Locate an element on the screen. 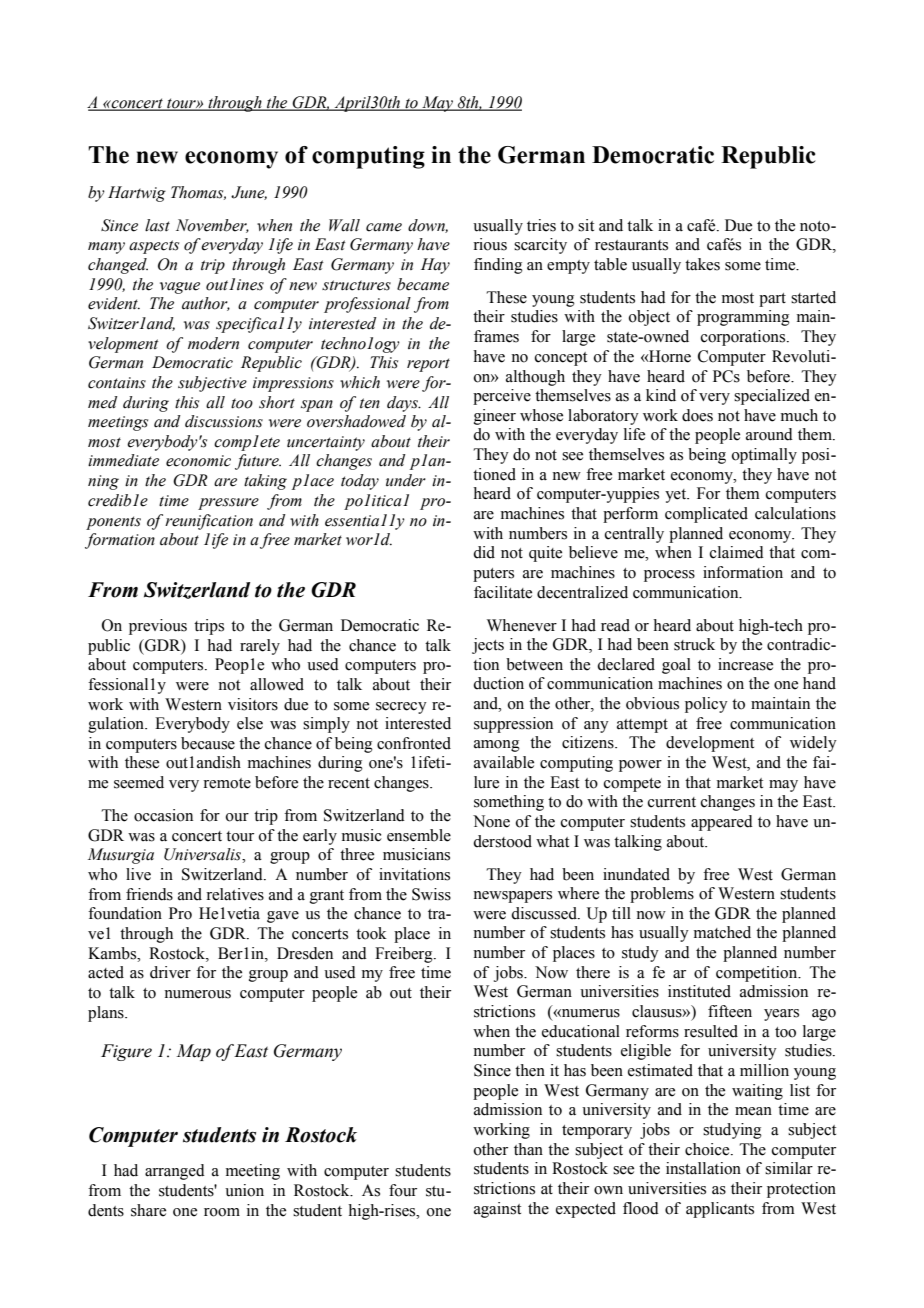 The image size is (924, 1308). matched is located at coordinates (722, 932).
